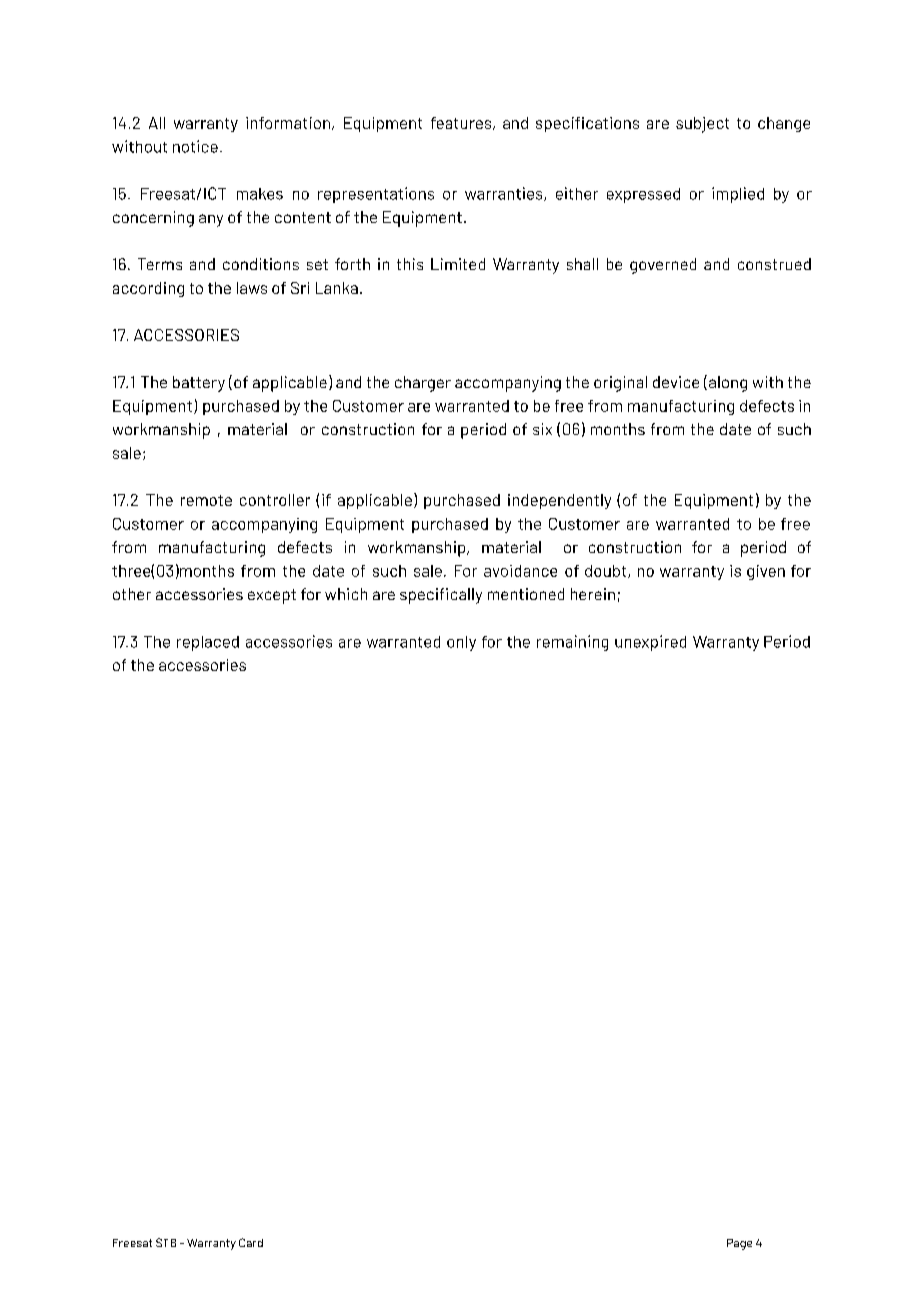  What do you see at coordinates (206, 500) in the page?
I see `remote` at bounding box center [206, 500].
